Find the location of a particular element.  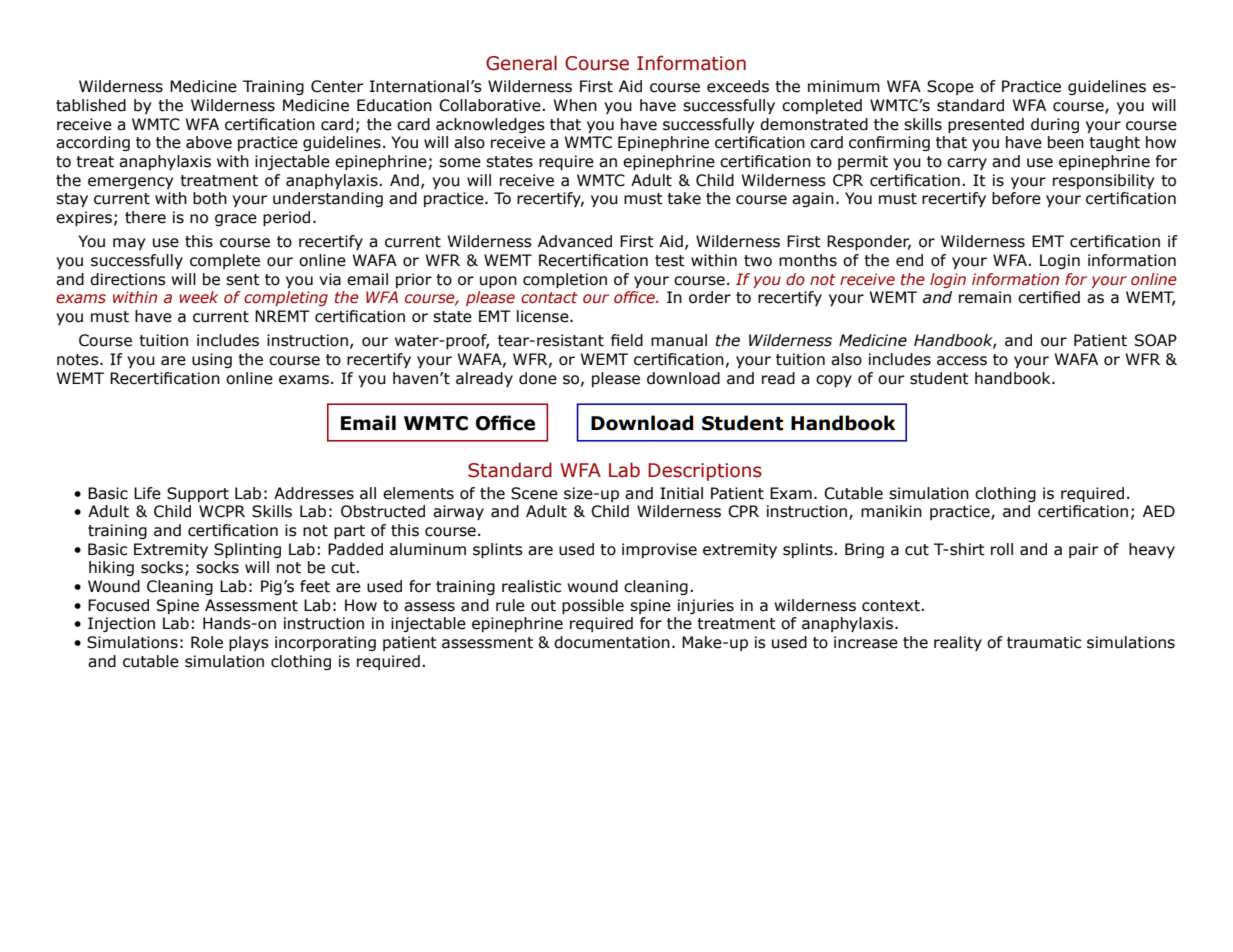

documentation is located at coordinates (612, 642).
